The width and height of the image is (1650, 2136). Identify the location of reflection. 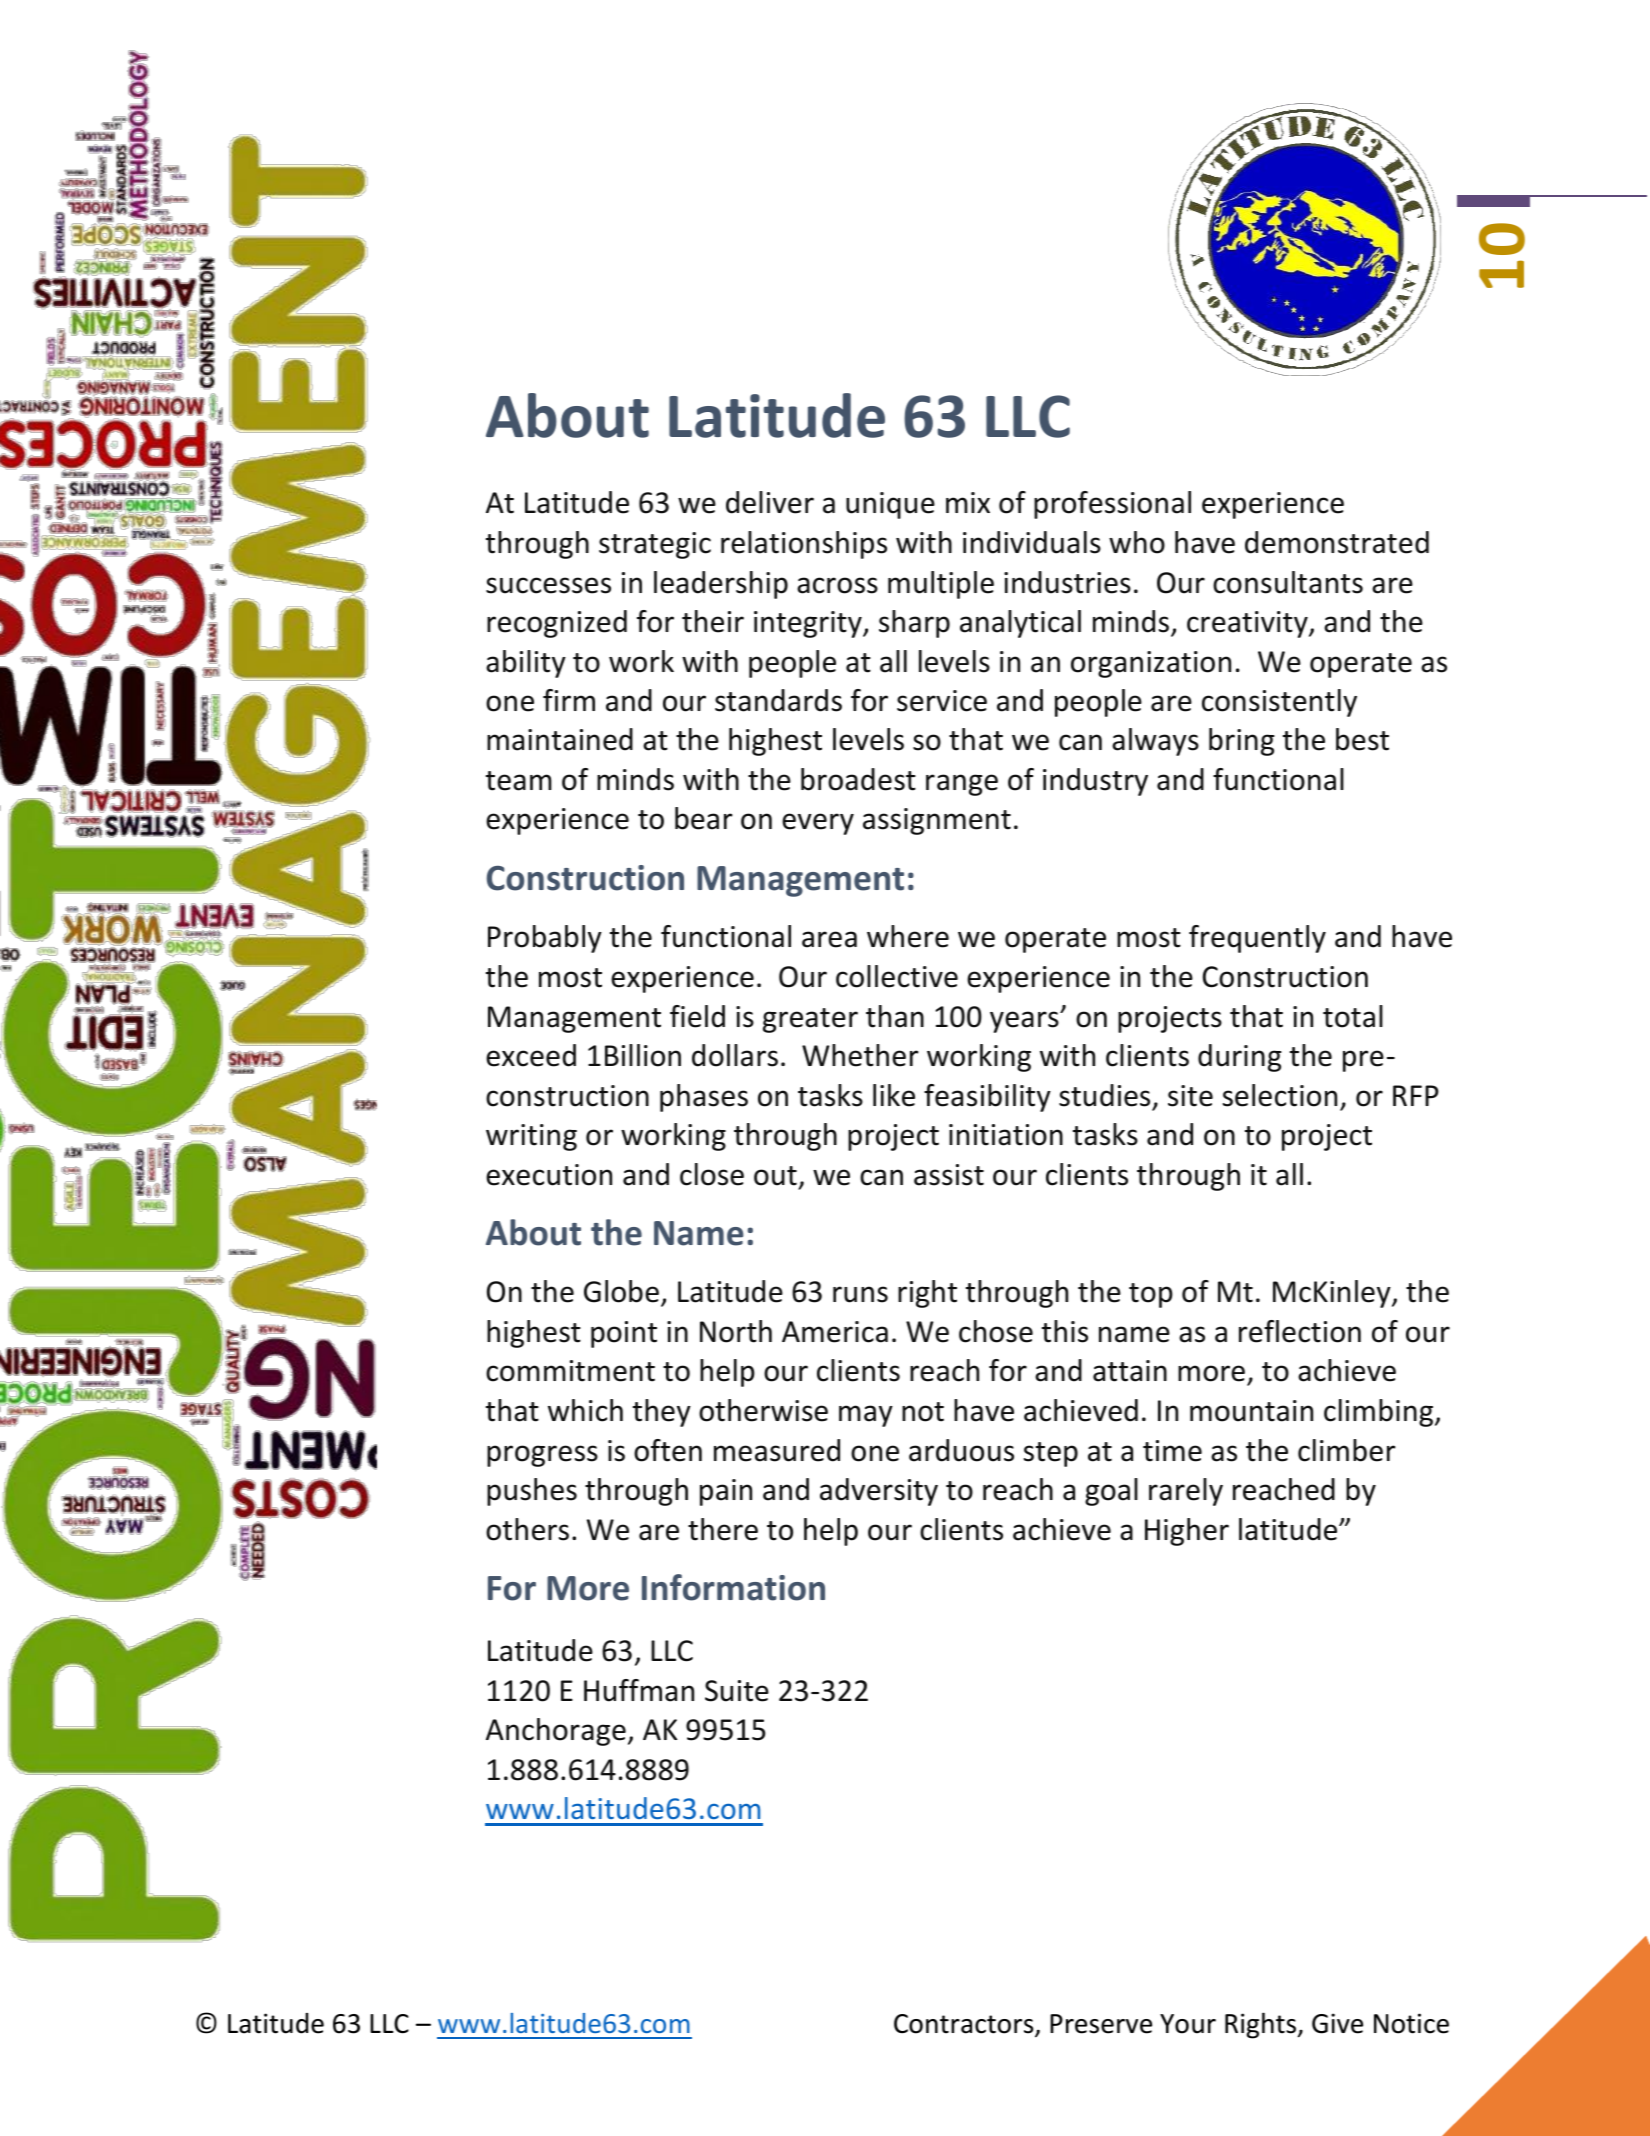
(1300, 1331).
